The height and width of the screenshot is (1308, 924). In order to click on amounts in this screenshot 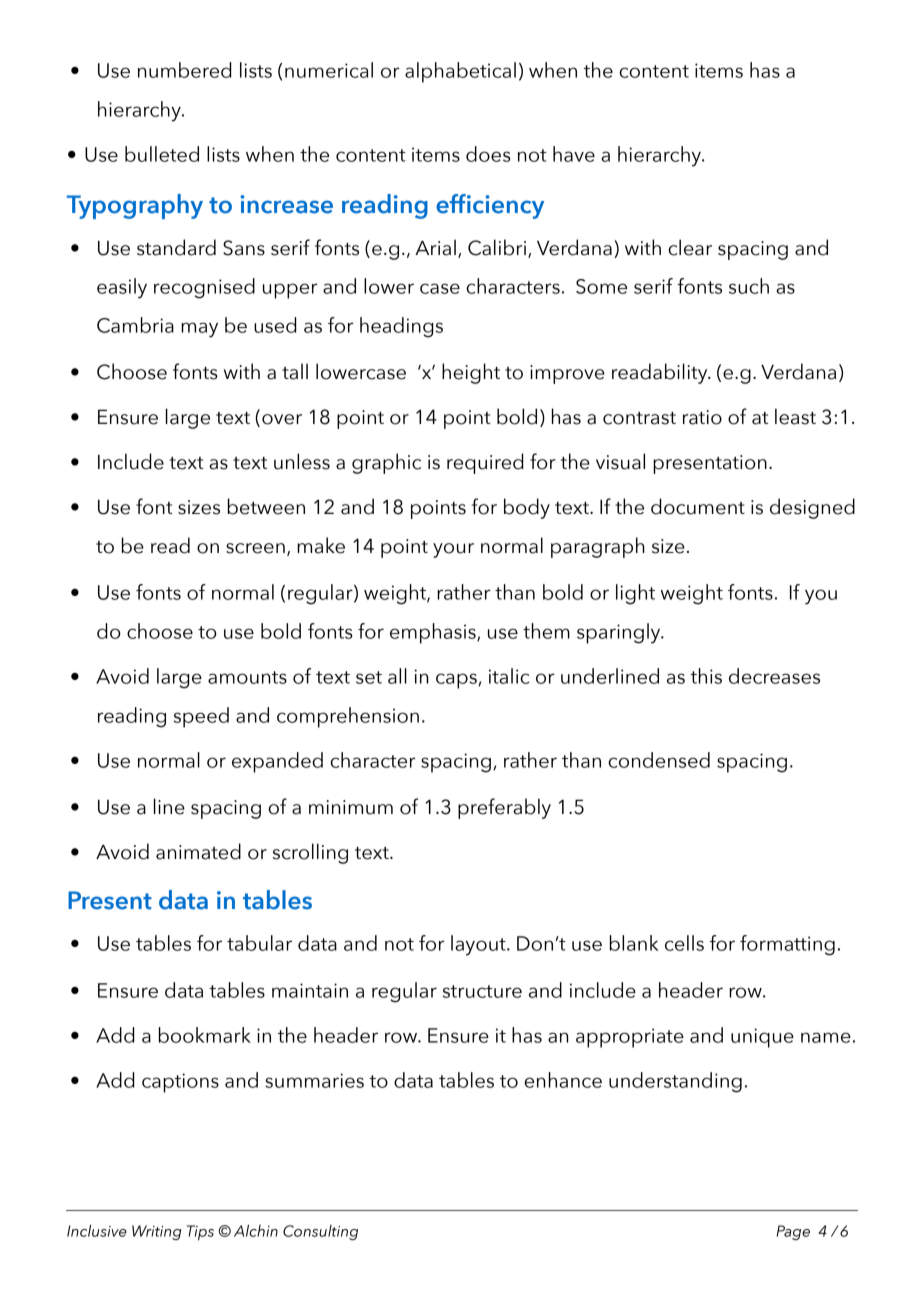, I will do `click(247, 677)`.
